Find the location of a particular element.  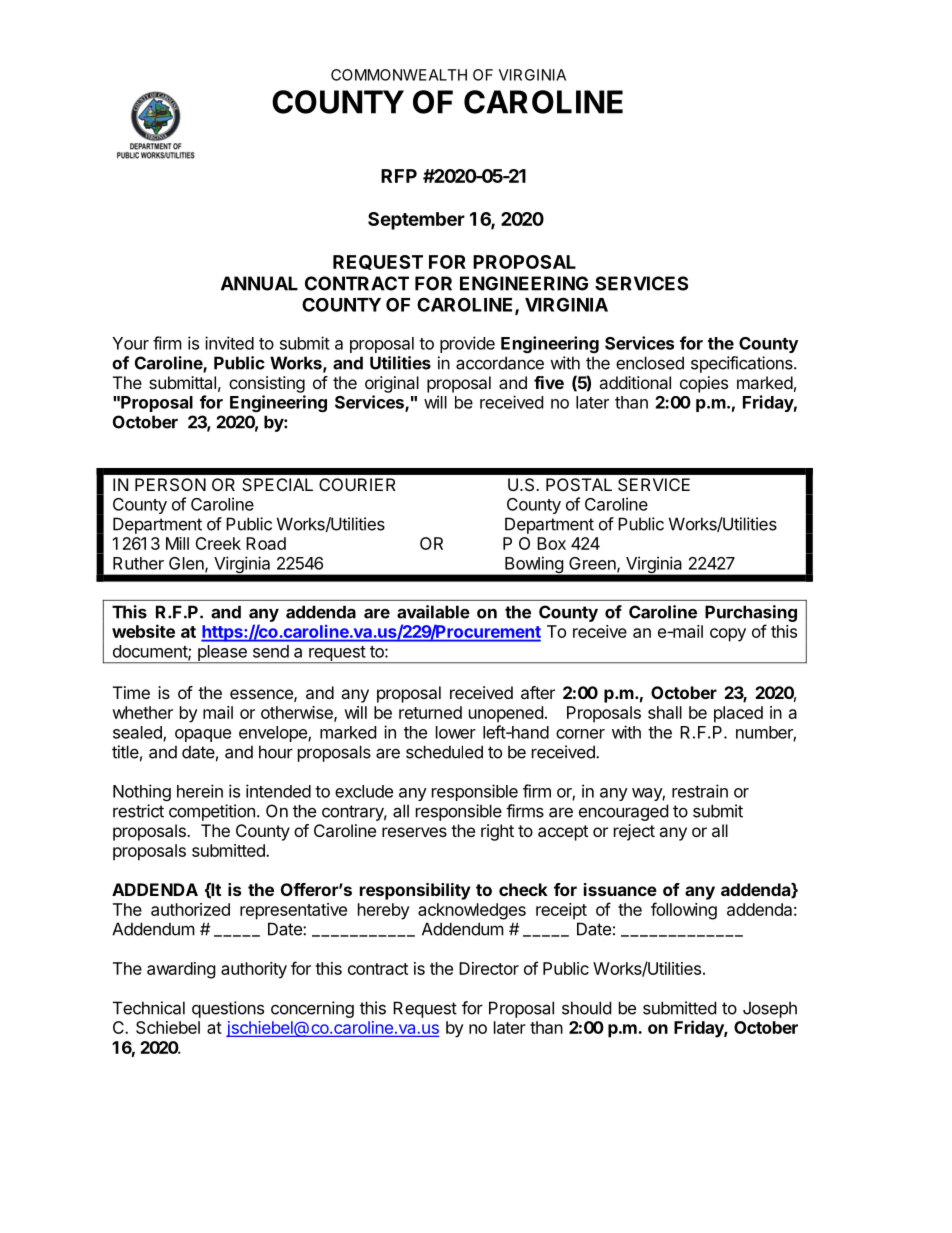

COMMONWEALTH is located at coordinates (399, 75).
